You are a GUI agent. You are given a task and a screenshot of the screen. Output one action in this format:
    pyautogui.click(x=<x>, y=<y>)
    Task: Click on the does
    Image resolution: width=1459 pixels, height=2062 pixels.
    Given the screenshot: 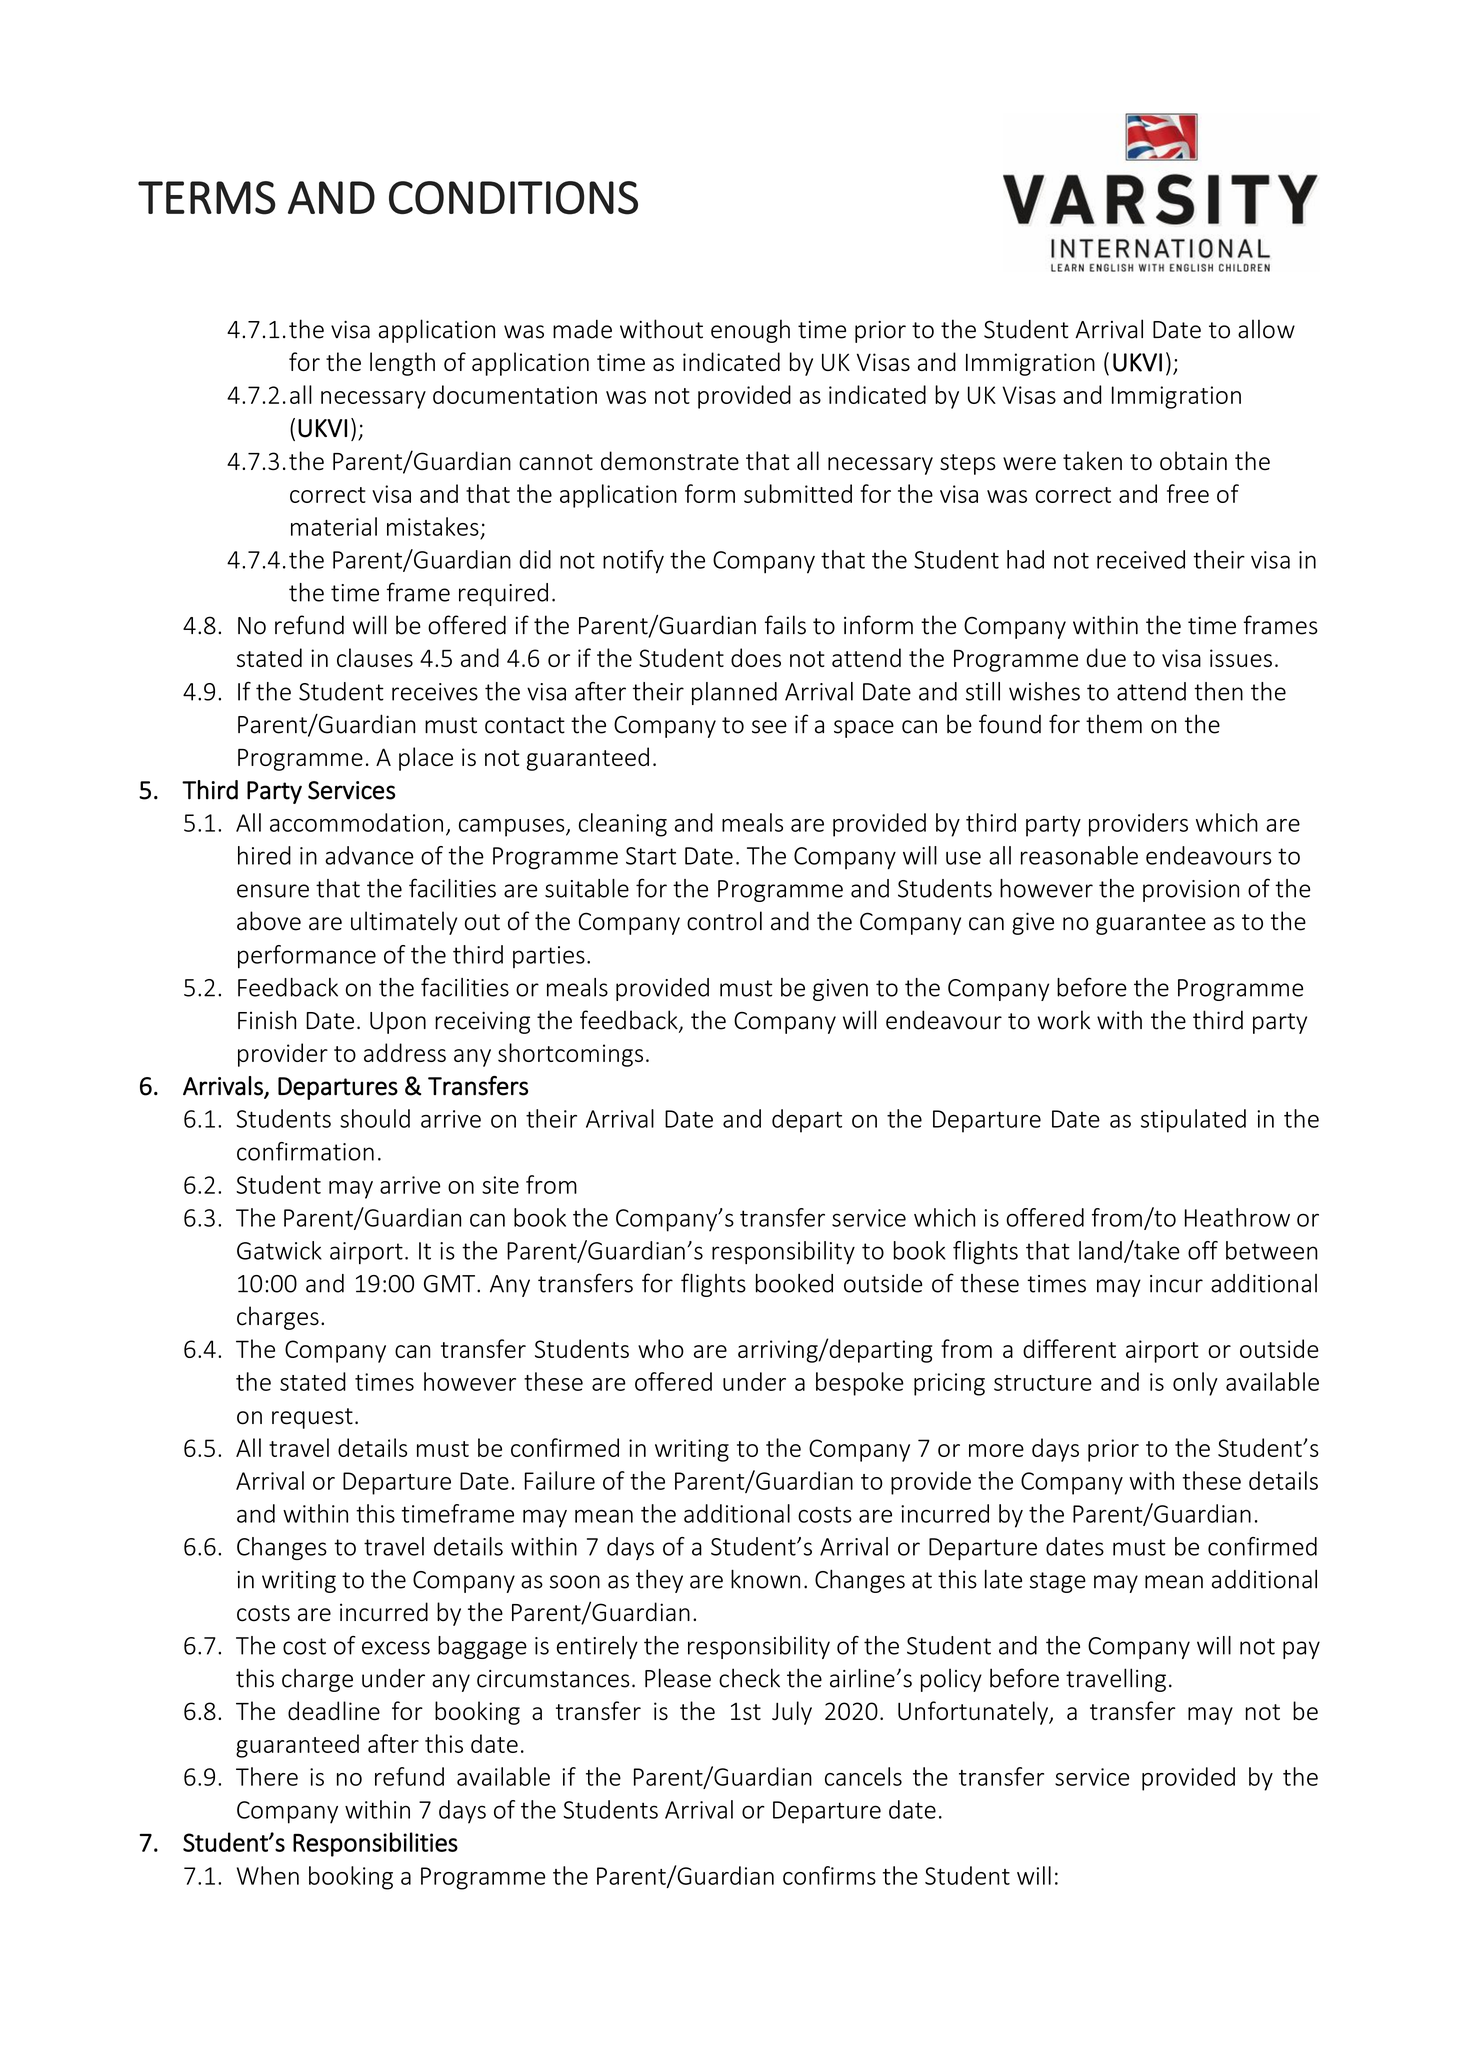 What is the action you would take?
    pyautogui.click(x=756, y=657)
